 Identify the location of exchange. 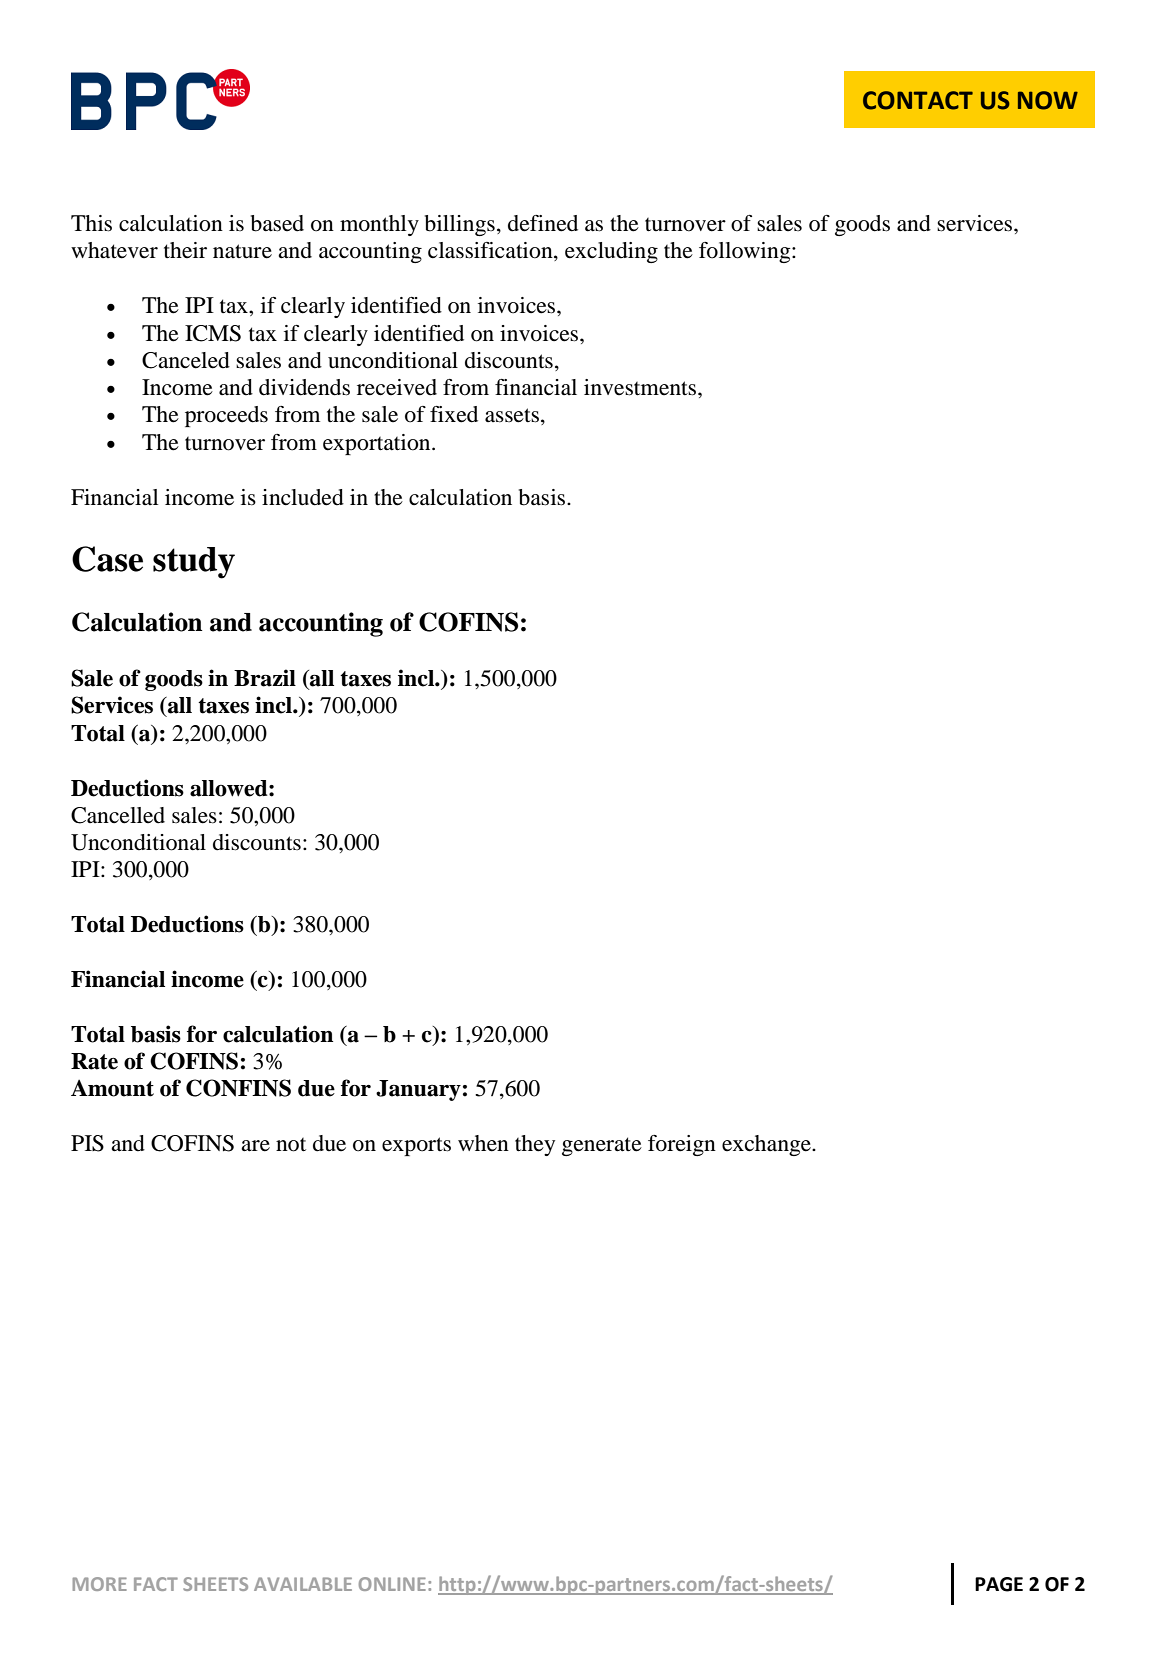
(767, 1145).
